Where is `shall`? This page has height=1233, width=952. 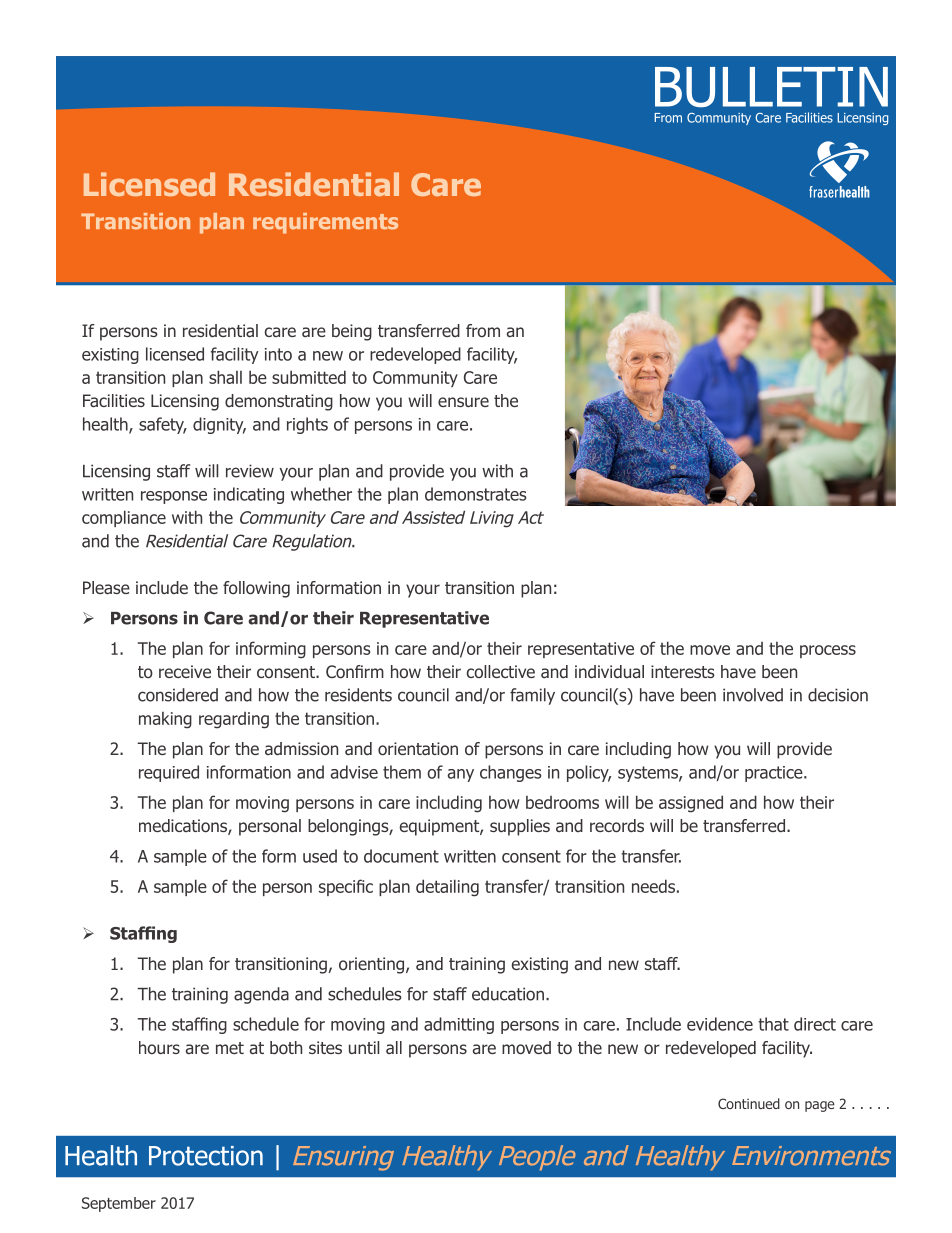 shall is located at coordinates (225, 377).
